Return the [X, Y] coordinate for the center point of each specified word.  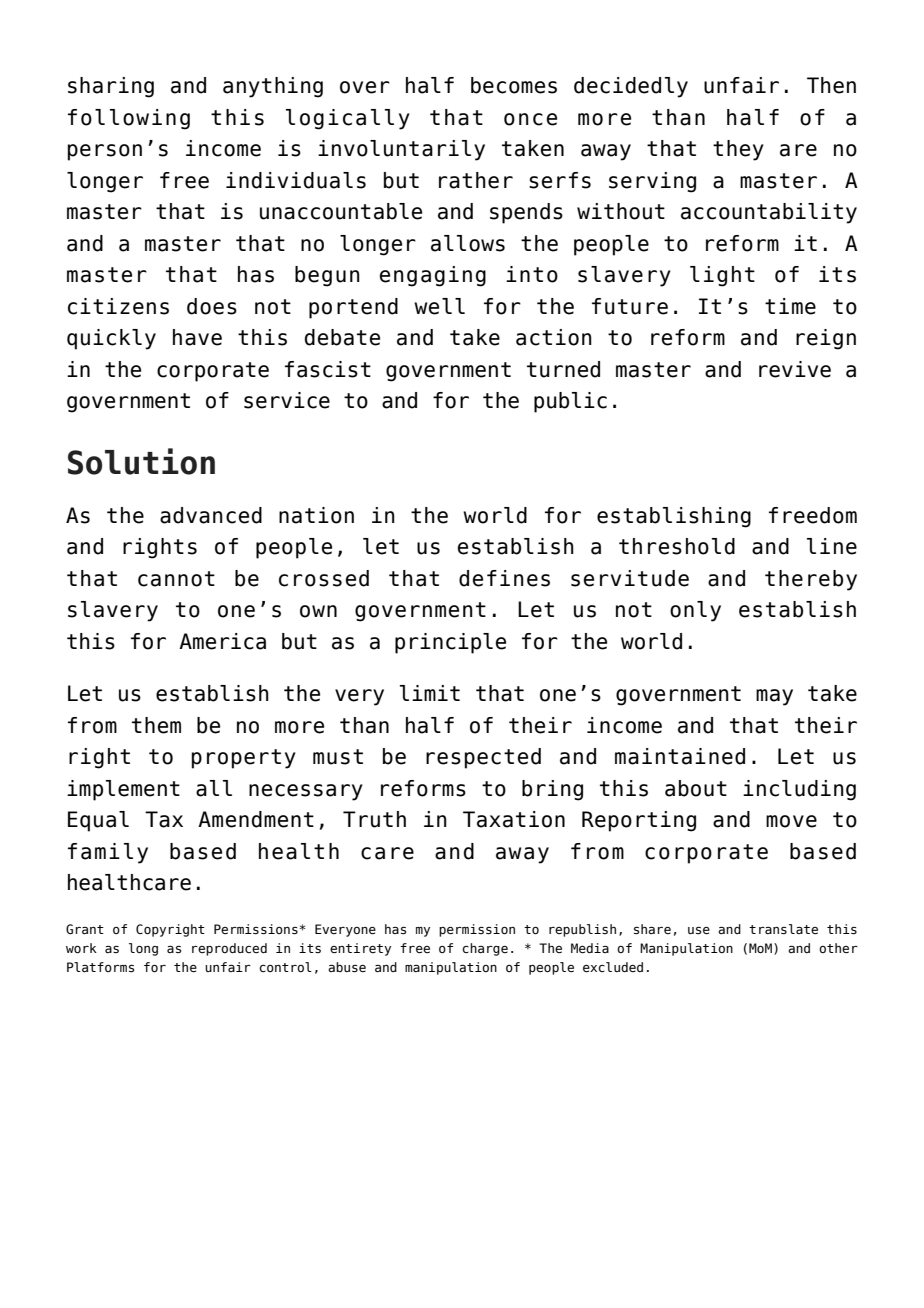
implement [123, 790]
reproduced [229, 949]
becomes [514, 85]
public [570, 402]
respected [483, 758]
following [129, 119]
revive [795, 369]
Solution [141, 461]
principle [450, 643]
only [695, 611]
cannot [176, 579]
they [738, 150]
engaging [433, 276]
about [696, 788]
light [722, 276]
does [212, 306]
